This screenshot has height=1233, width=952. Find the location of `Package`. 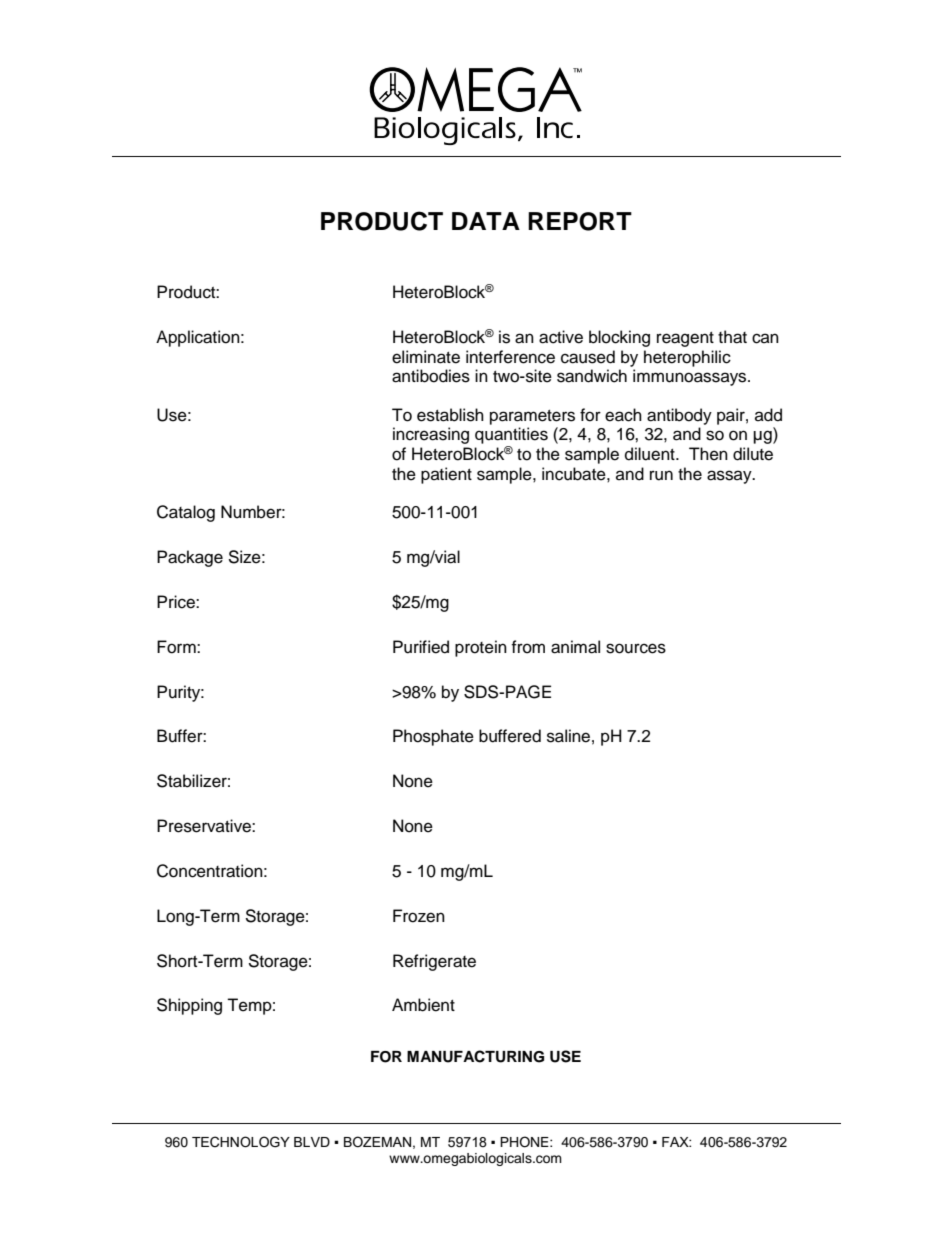

Package is located at coordinates (190, 558).
